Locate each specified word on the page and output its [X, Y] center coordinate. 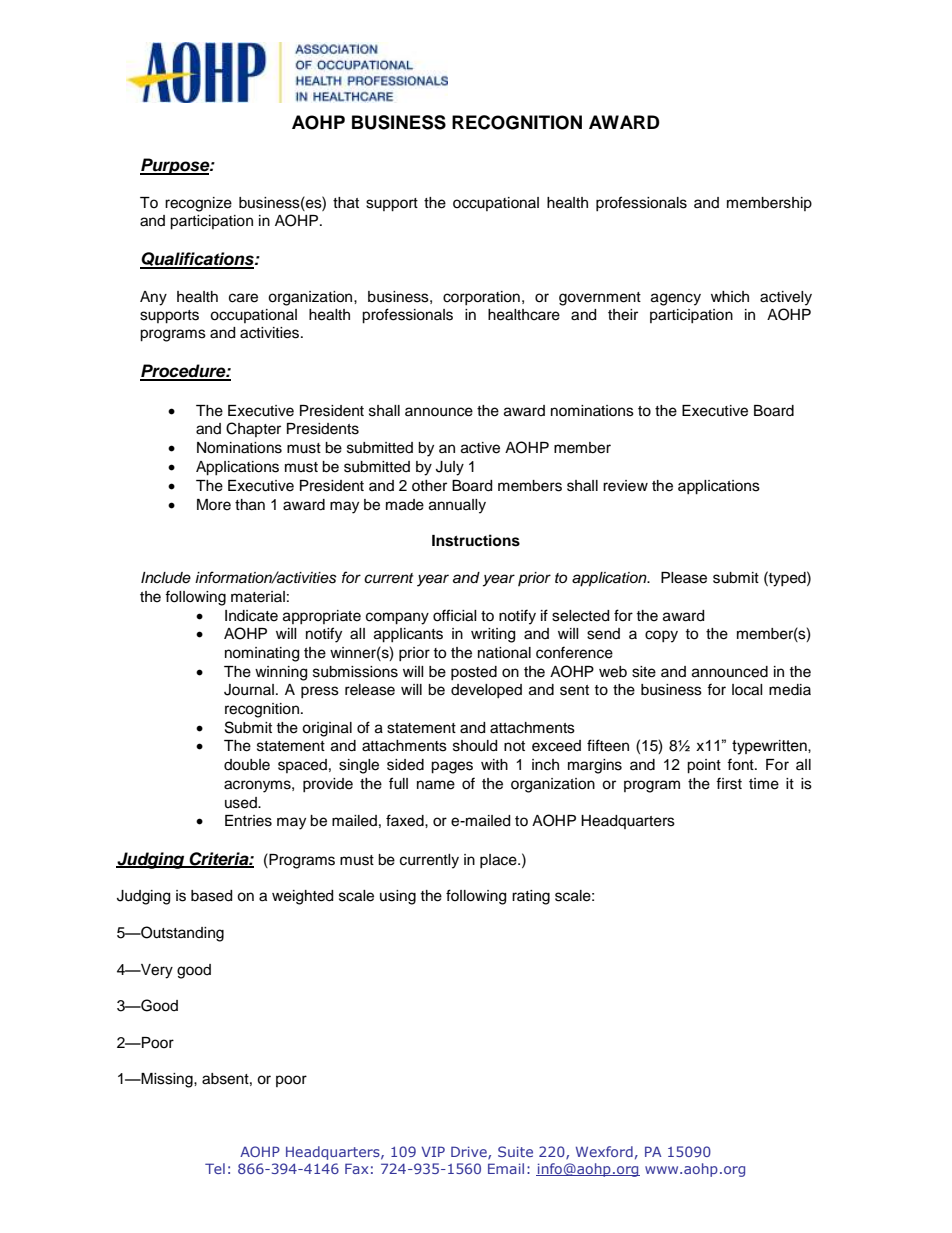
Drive [470, 1152]
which [730, 297]
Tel [215, 1168]
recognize [198, 204]
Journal [249, 690]
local [747, 690]
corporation [481, 298]
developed [486, 691]
